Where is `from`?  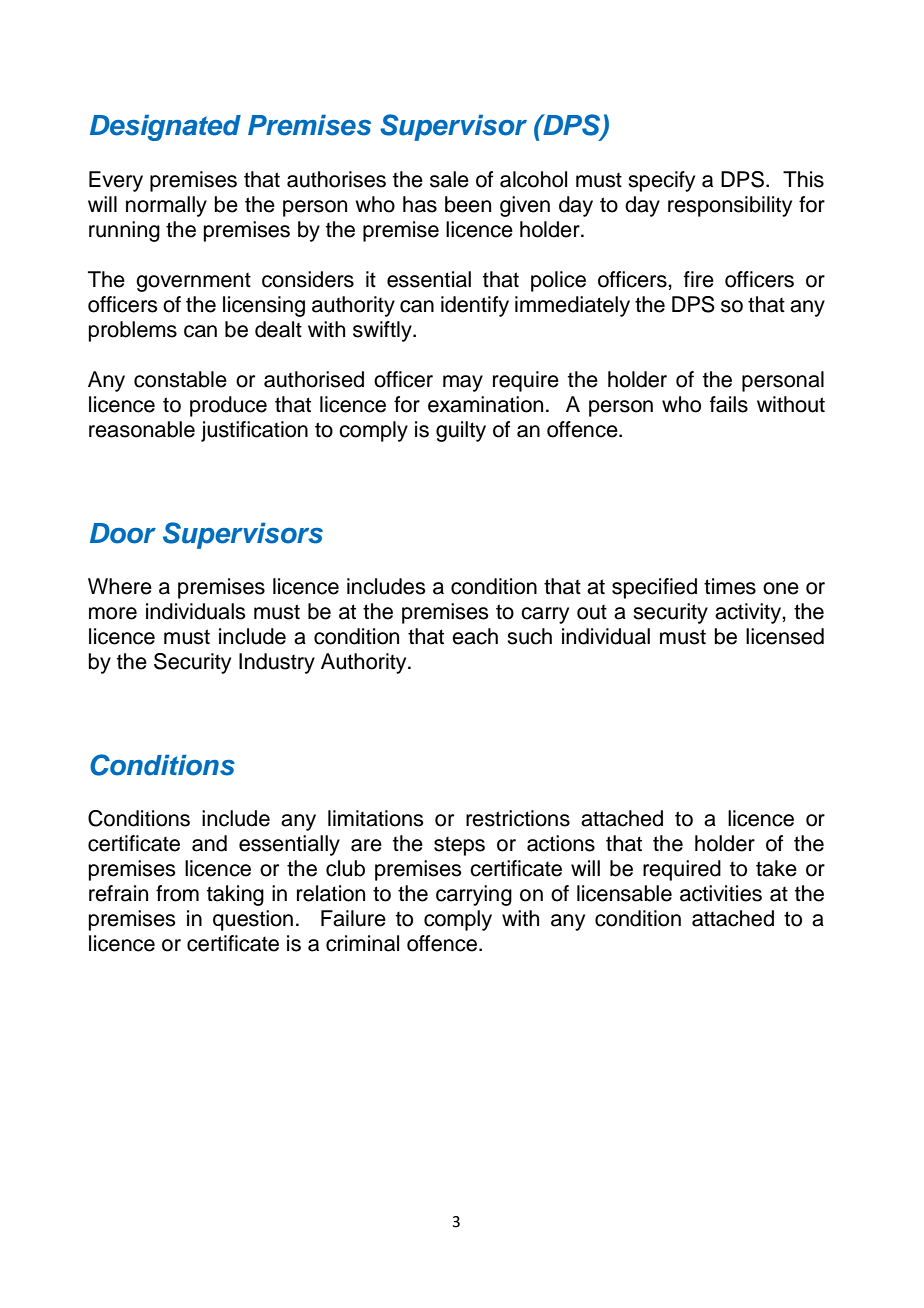
from is located at coordinates (177, 893).
